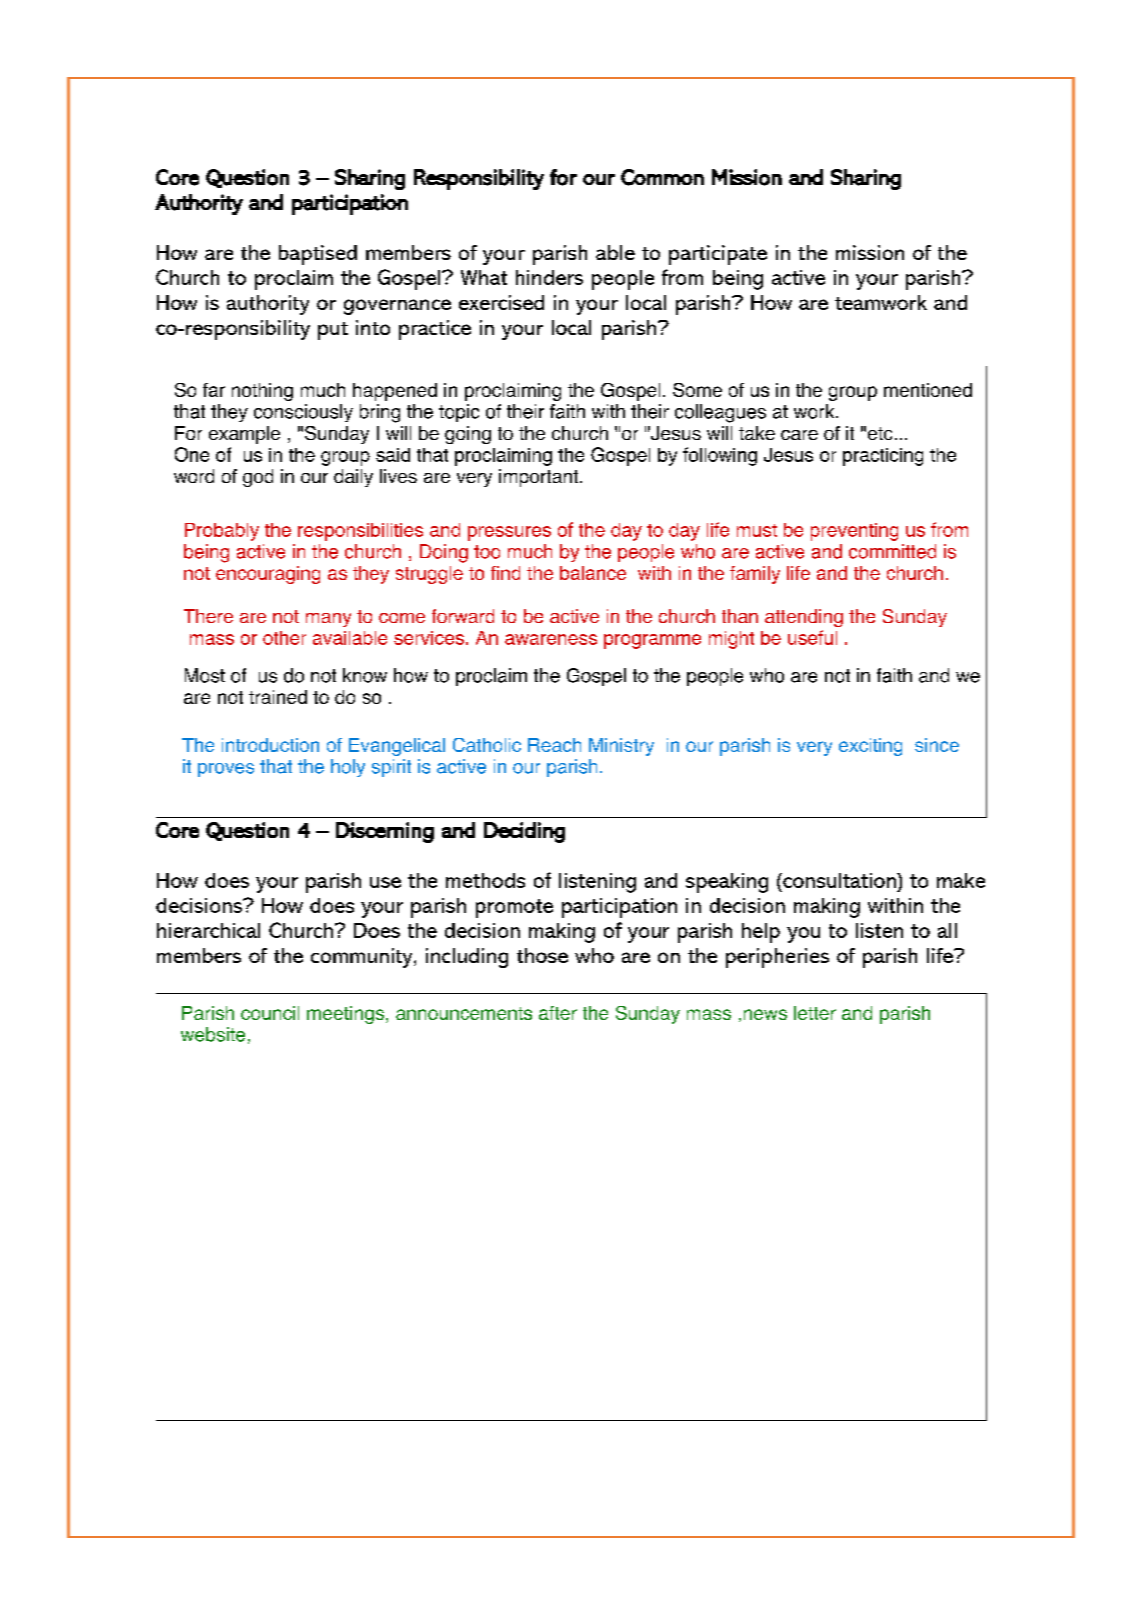  I want to click on Probably, so click(222, 532).
